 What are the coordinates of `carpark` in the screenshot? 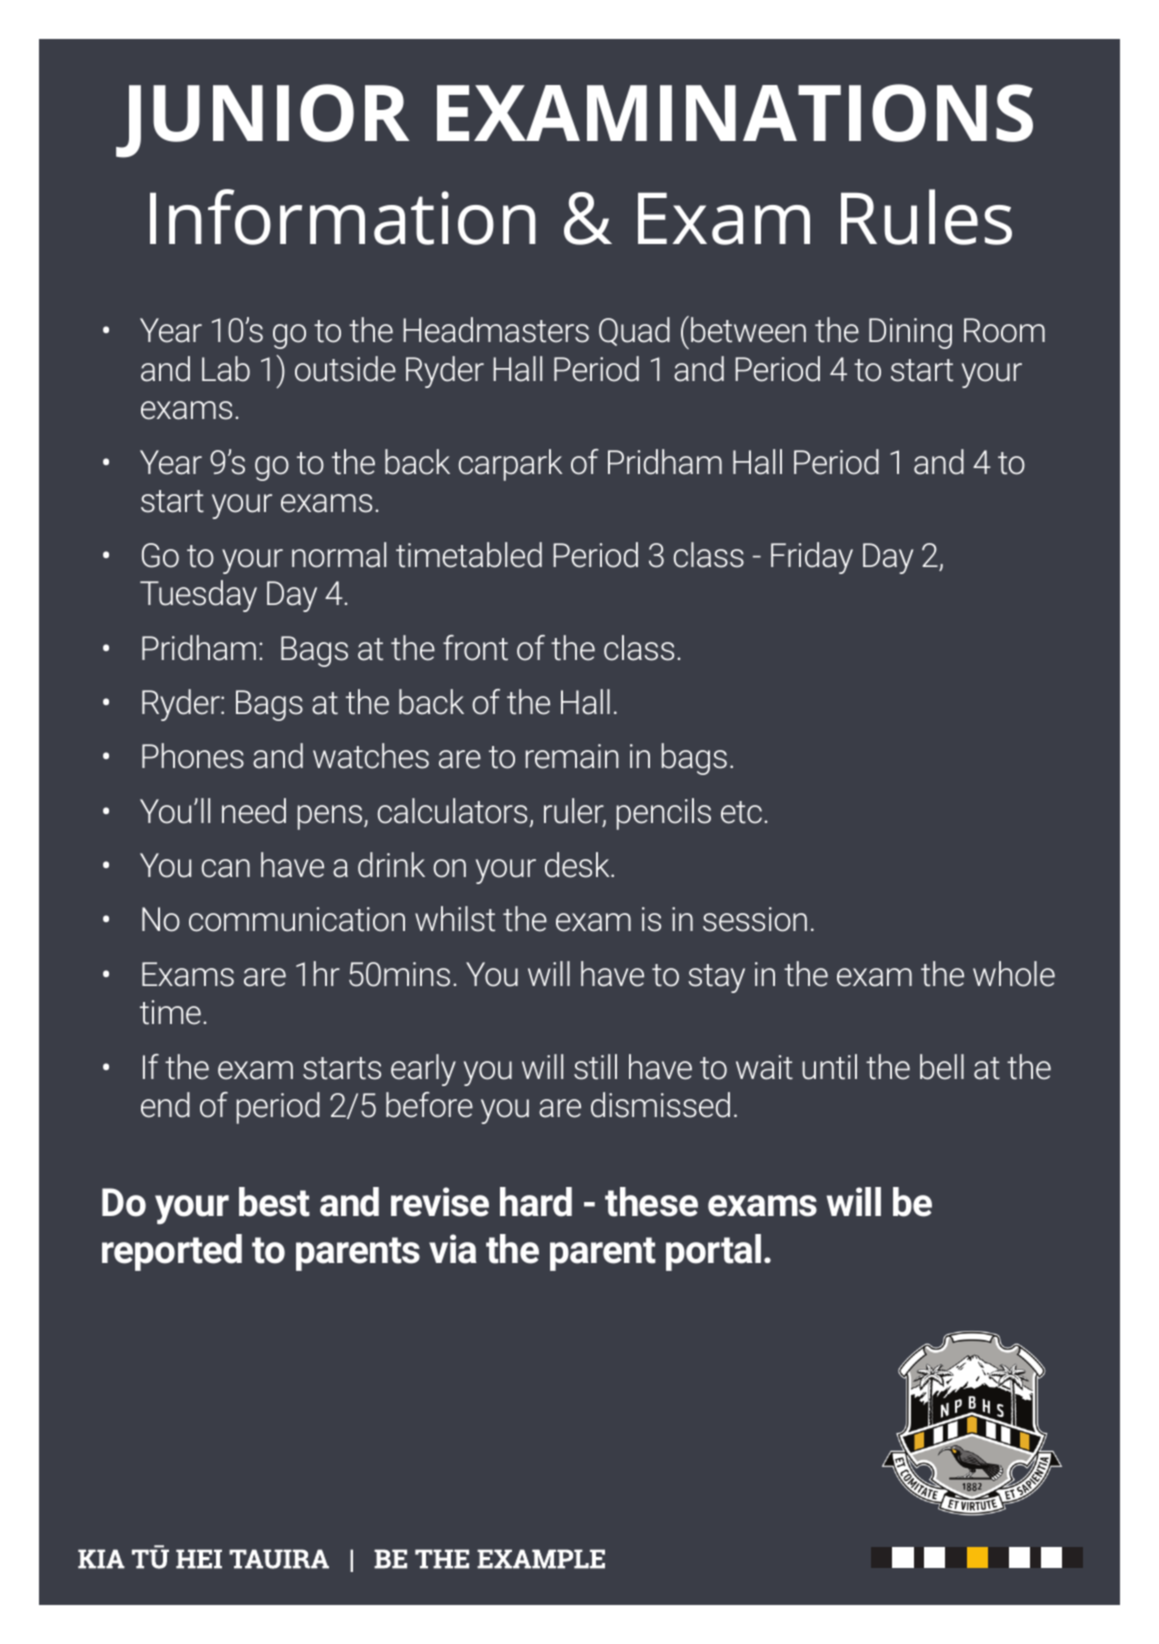 It's located at (510, 465).
